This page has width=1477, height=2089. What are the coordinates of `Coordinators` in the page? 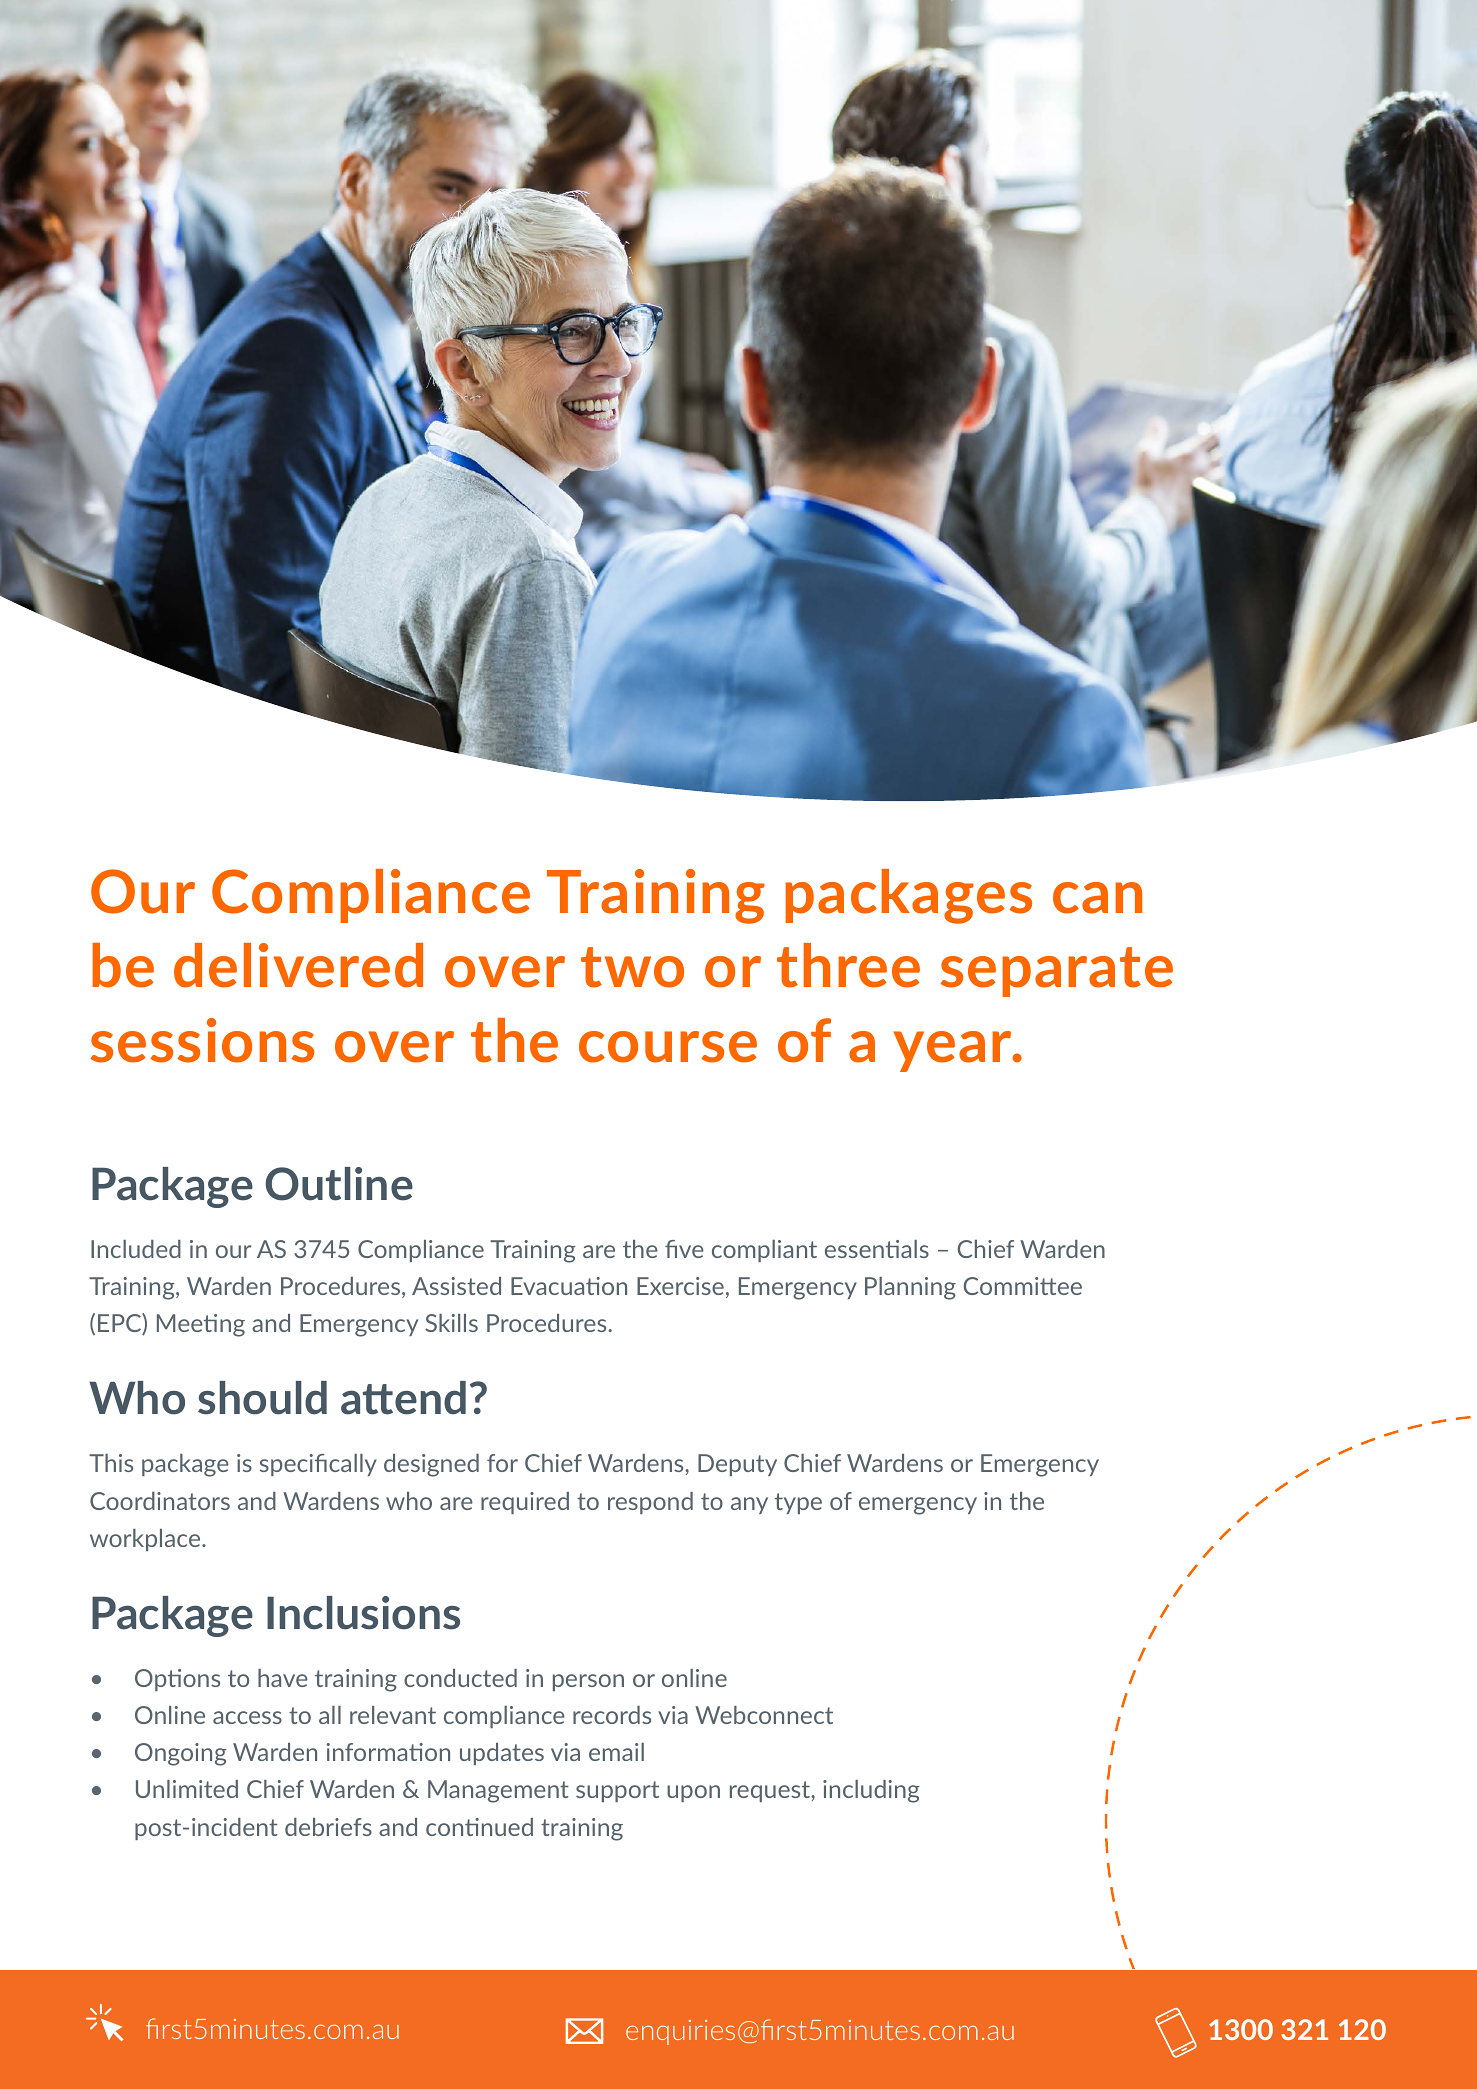 It's located at (160, 1501).
